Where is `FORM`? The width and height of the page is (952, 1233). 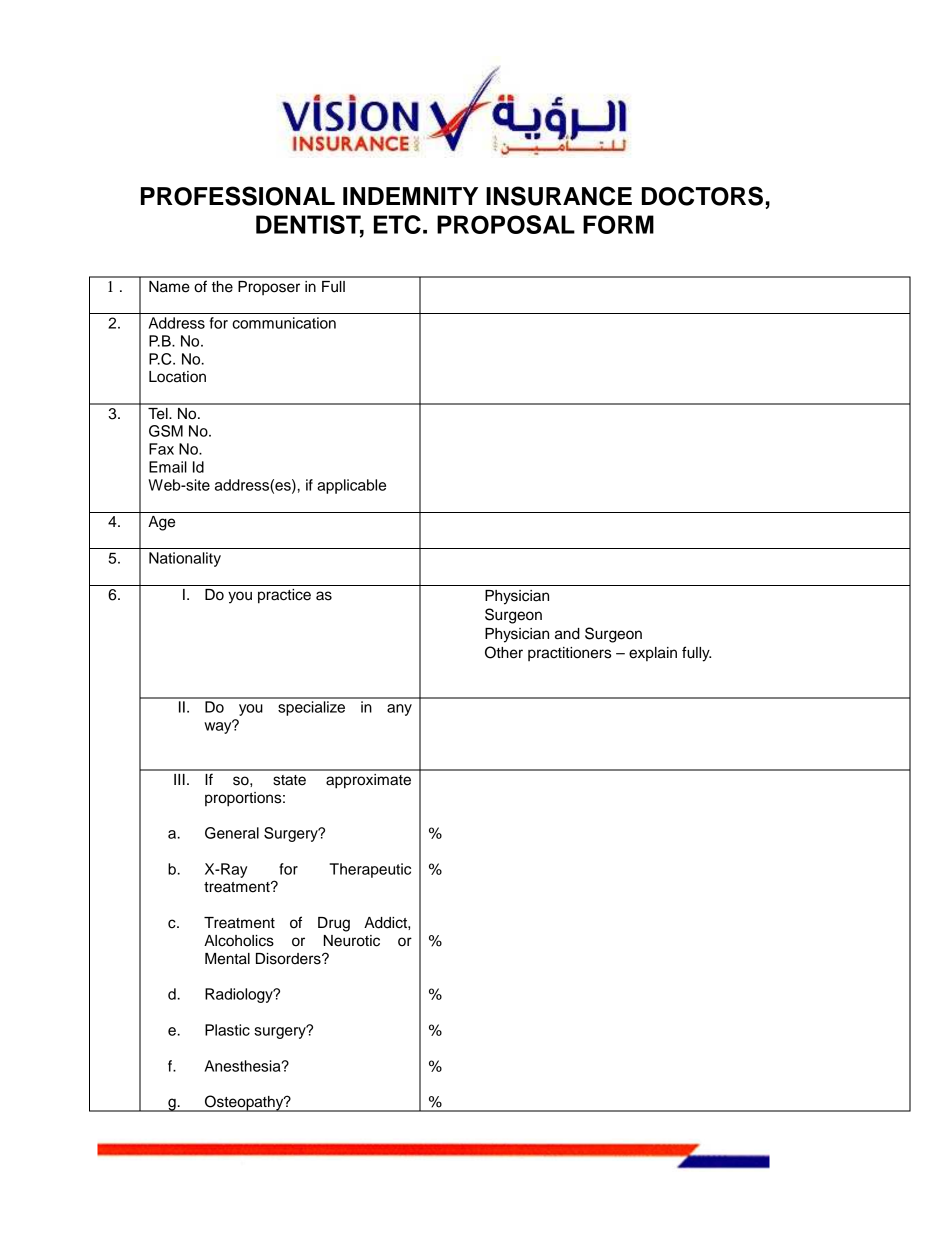 FORM is located at coordinates (618, 224).
